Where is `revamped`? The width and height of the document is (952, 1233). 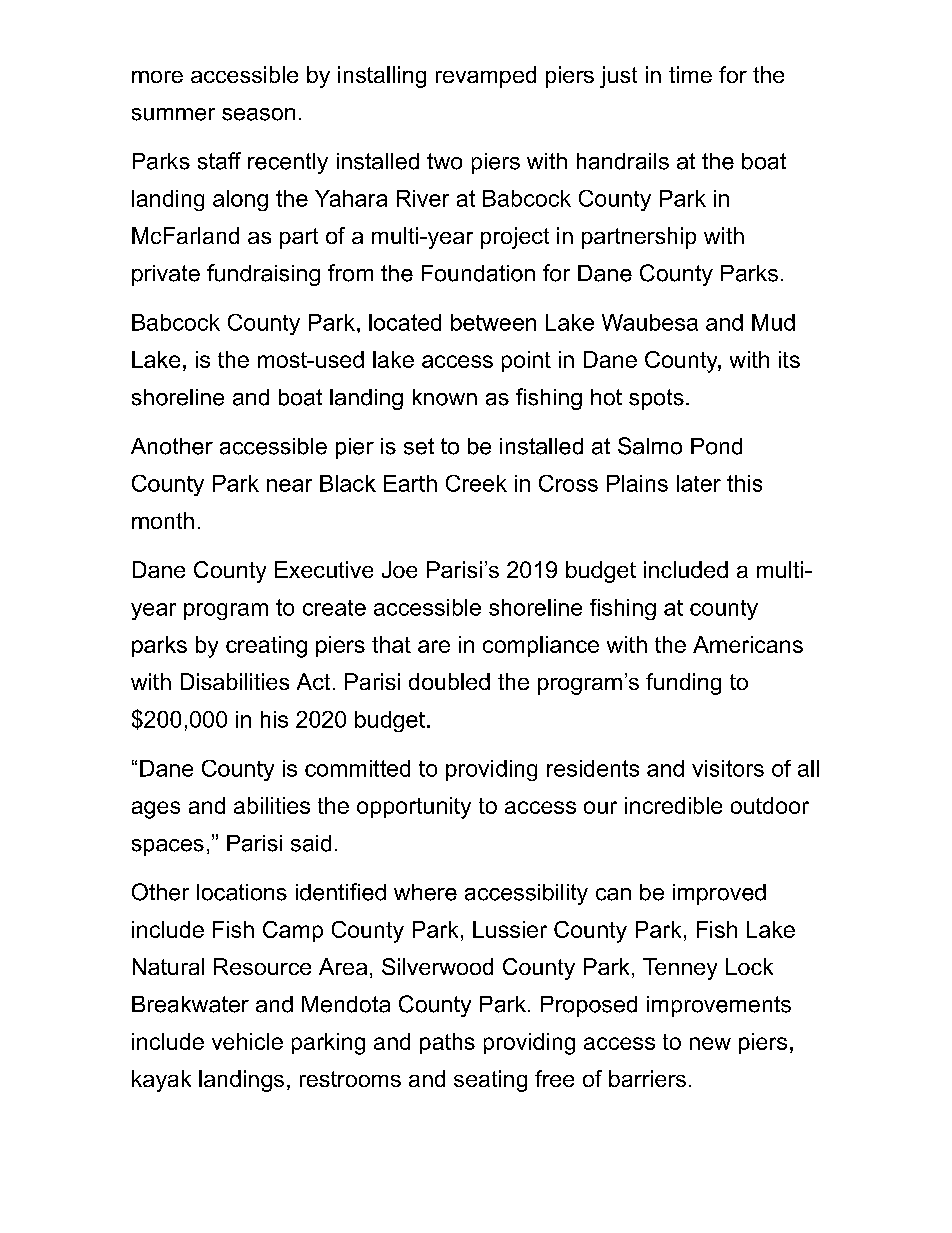
revamped is located at coordinates (486, 77).
